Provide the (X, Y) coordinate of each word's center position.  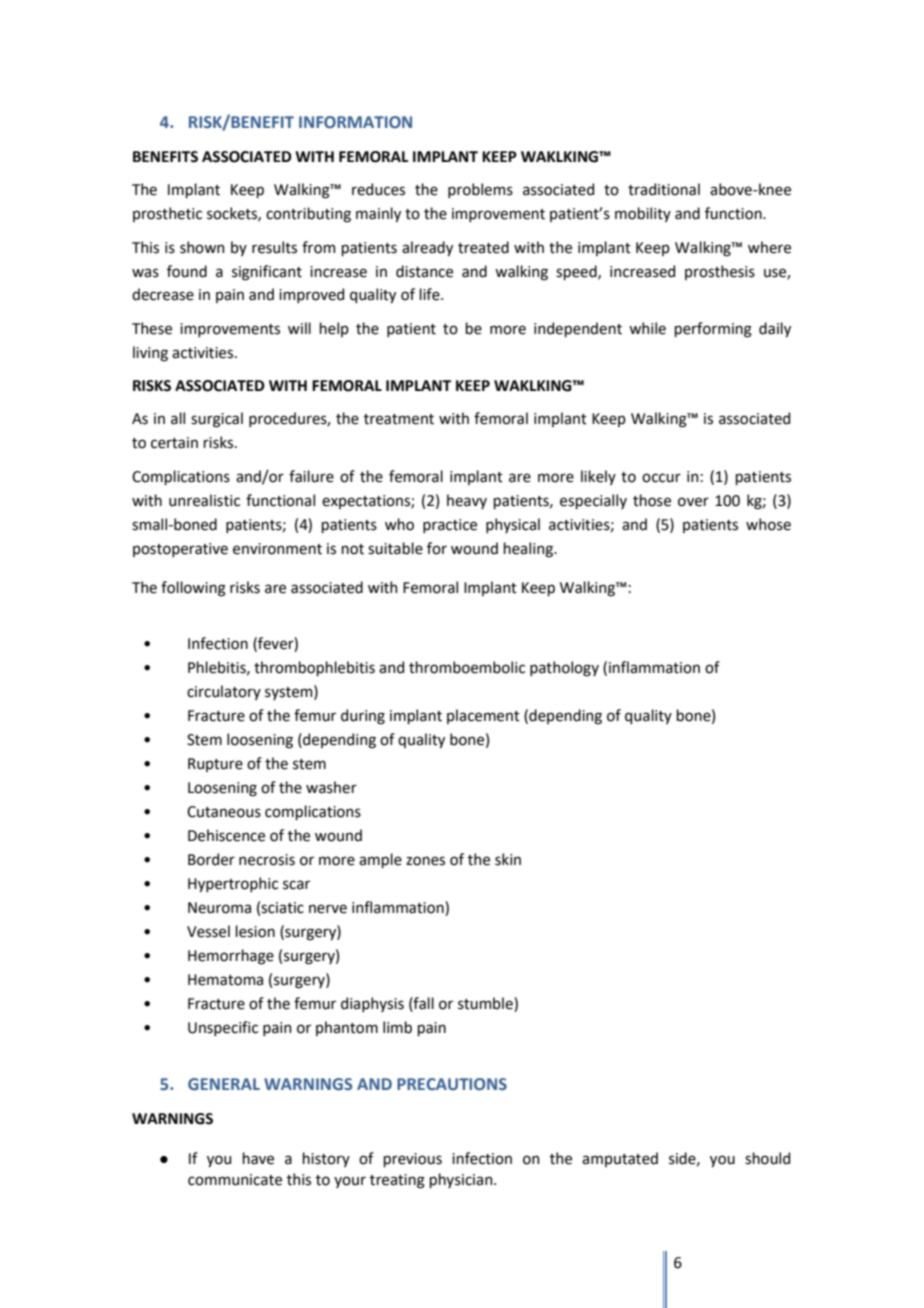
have (258, 1158)
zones (425, 861)
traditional (664, 189)
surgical (217, 420)
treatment (399, 419)
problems (480, 190)
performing (713, 330)
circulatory (224, 692)
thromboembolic (467, 667)
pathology (564, 669)
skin (508, 859)
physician (462, 1180)
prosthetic (167, 214)
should (767, 1158)
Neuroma (219, 908)
